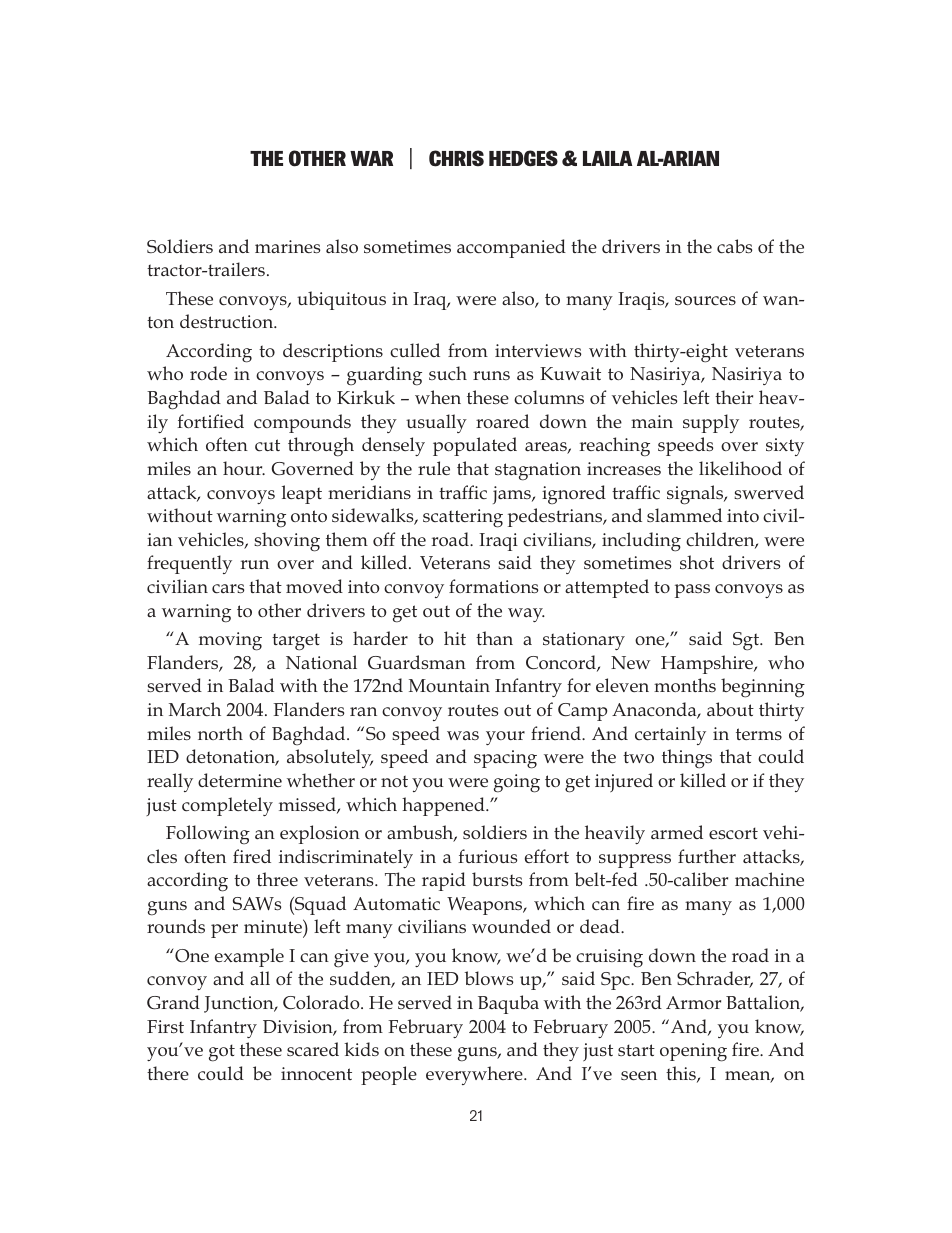  What do you see at coordinates (733, 833) in the image?
I see `escort` at bounding box center [733, 833].
